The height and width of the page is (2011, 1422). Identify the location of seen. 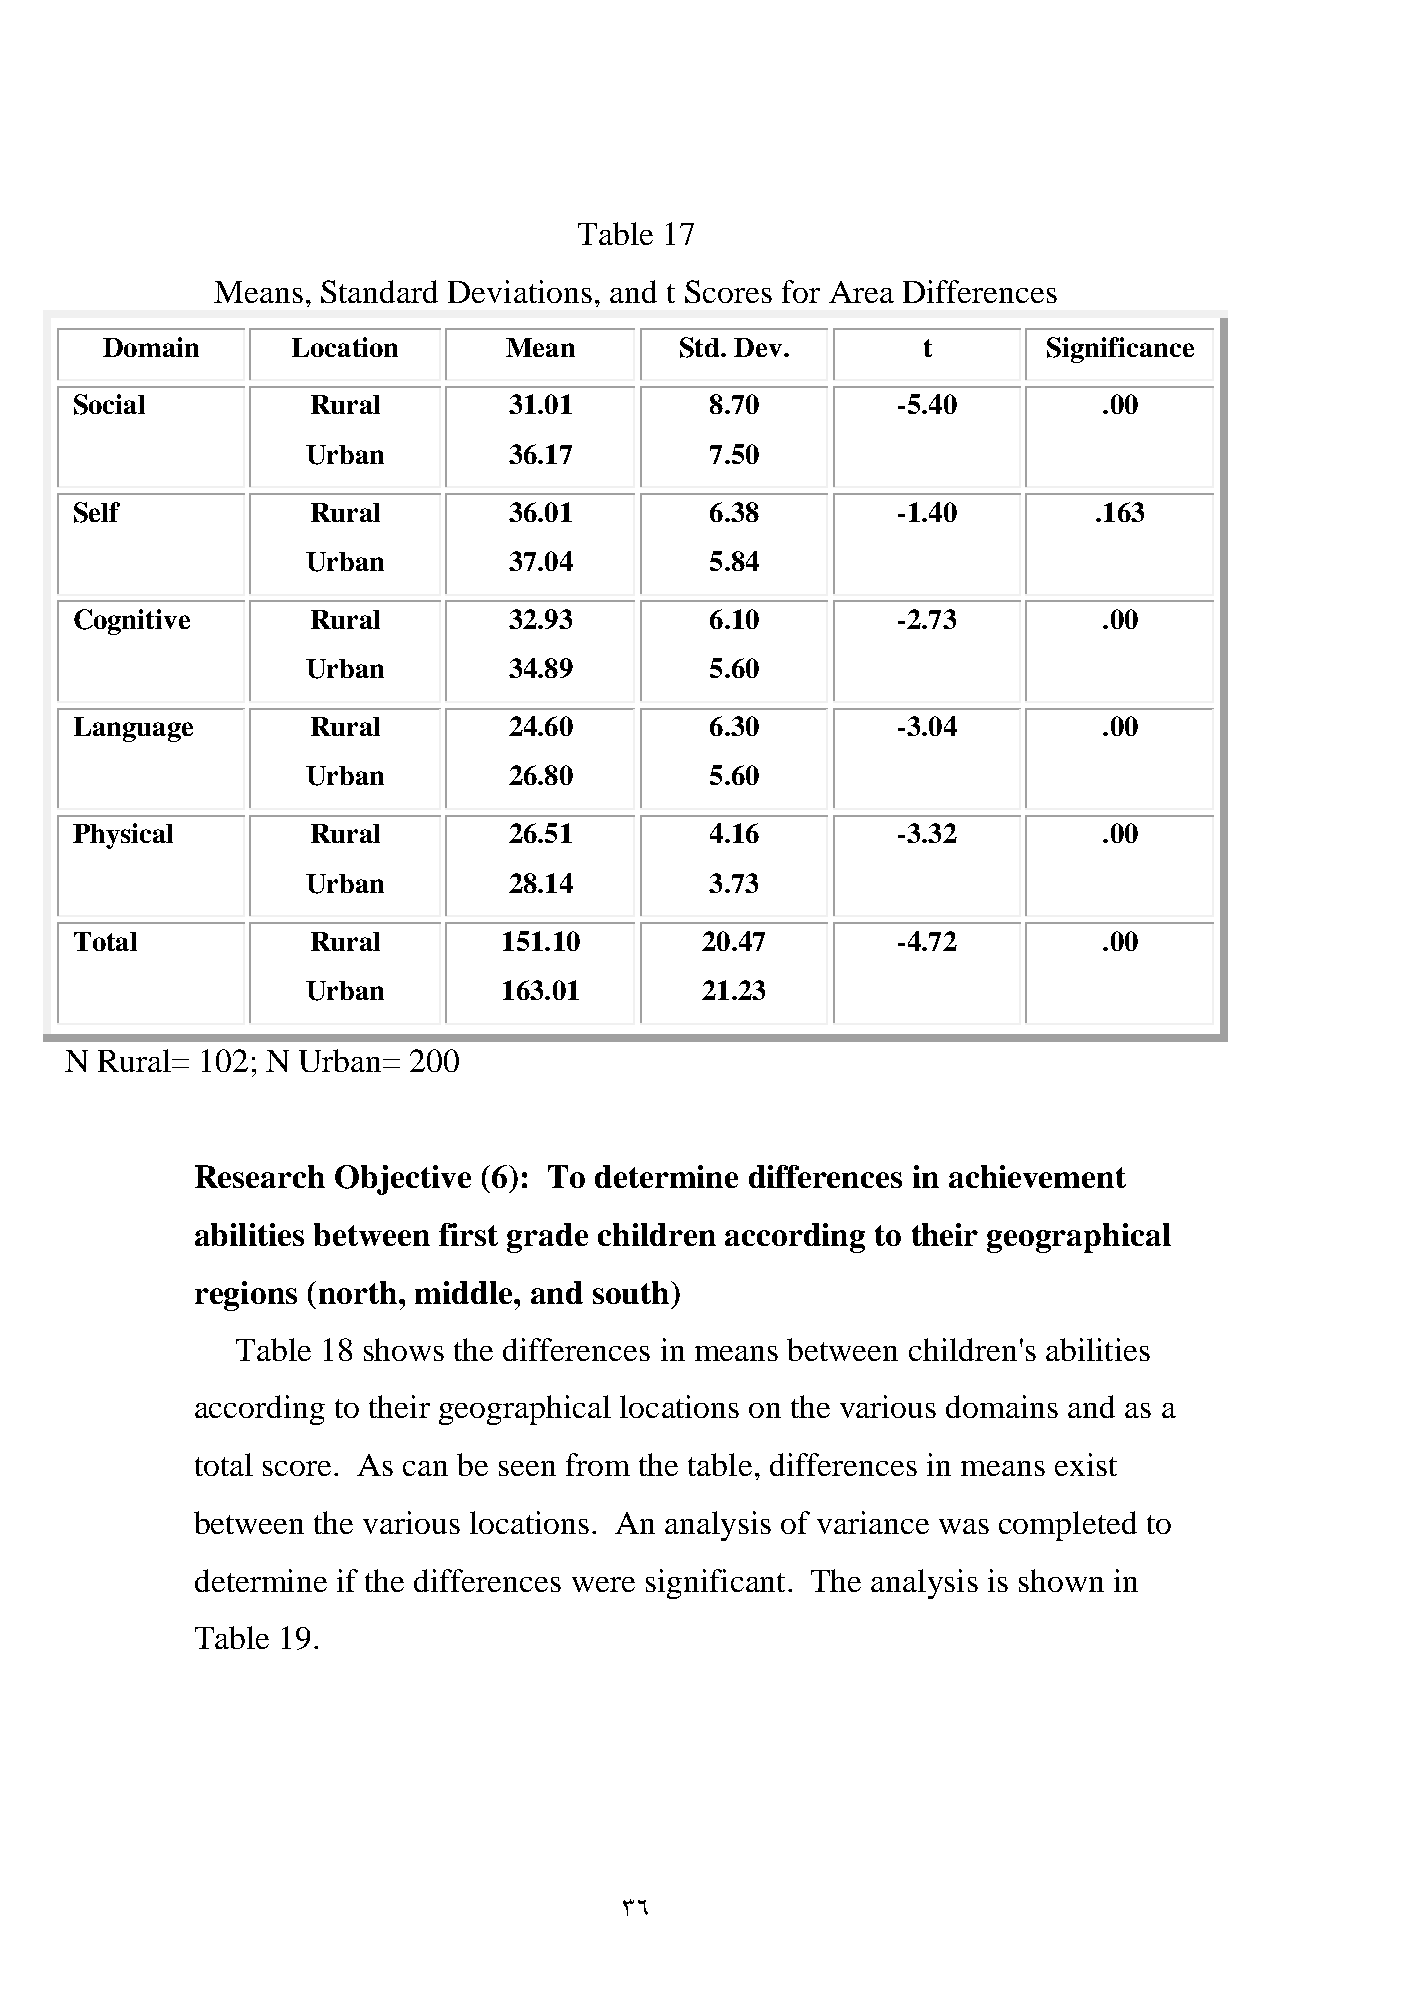
(527, 1468).
